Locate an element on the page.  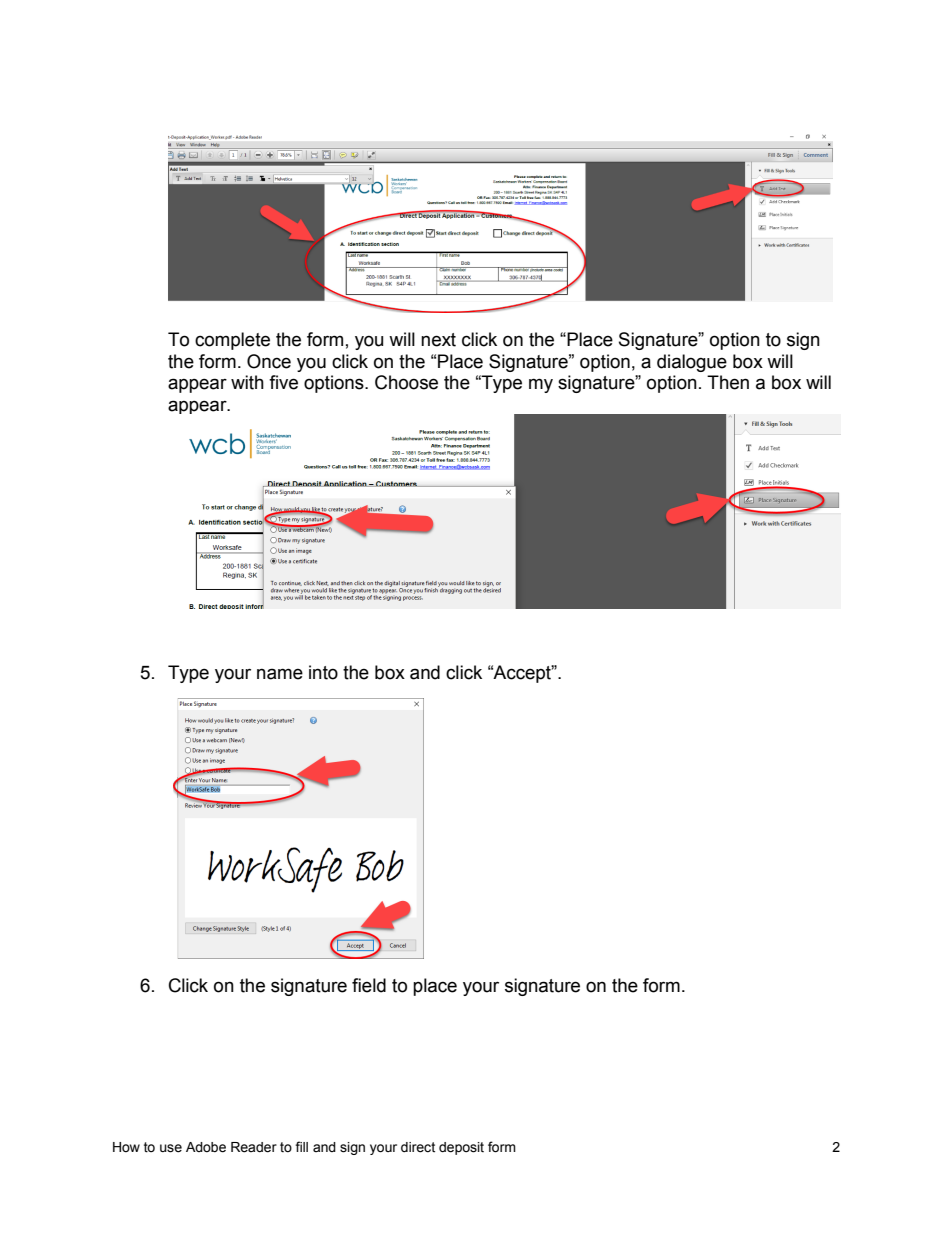
fill is located at coordinates (301, 1146).
